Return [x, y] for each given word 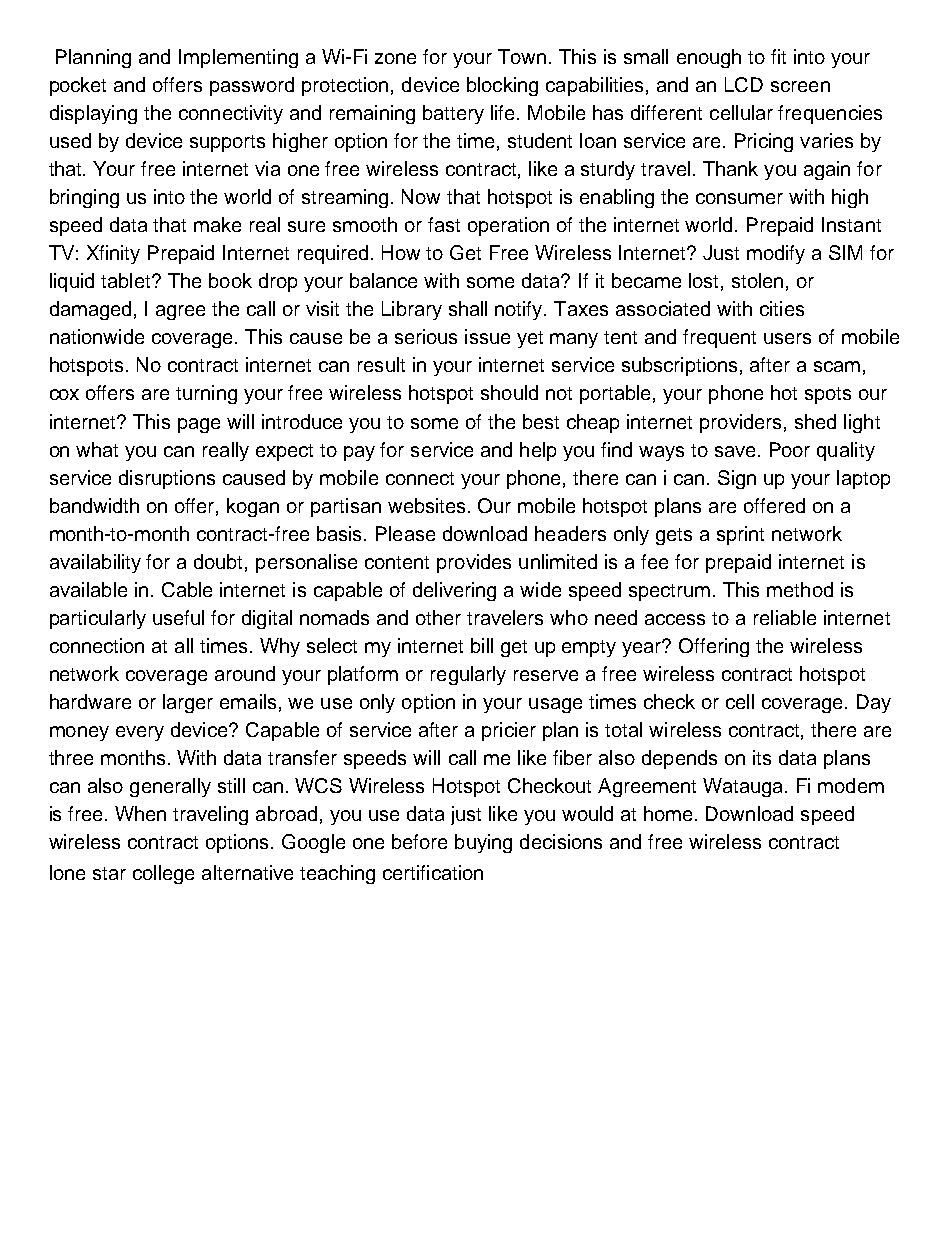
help [538, 451]
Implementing [238, 58]
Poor [790, 449]
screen [800, 86]
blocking [502, 86]
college [163, 874]
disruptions [167, 479]
